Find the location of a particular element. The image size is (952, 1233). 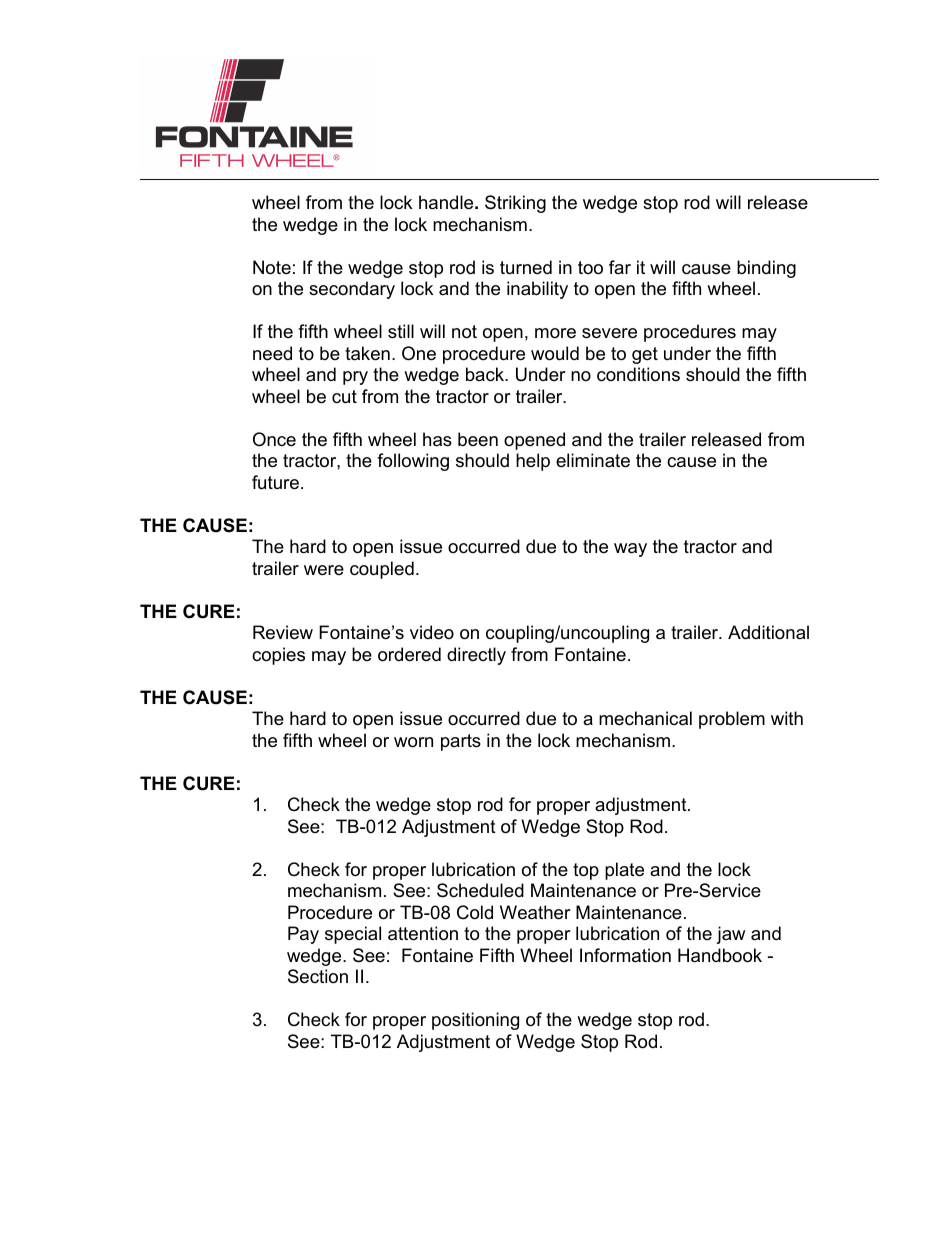

problem is located at coordinates (732, 720).
